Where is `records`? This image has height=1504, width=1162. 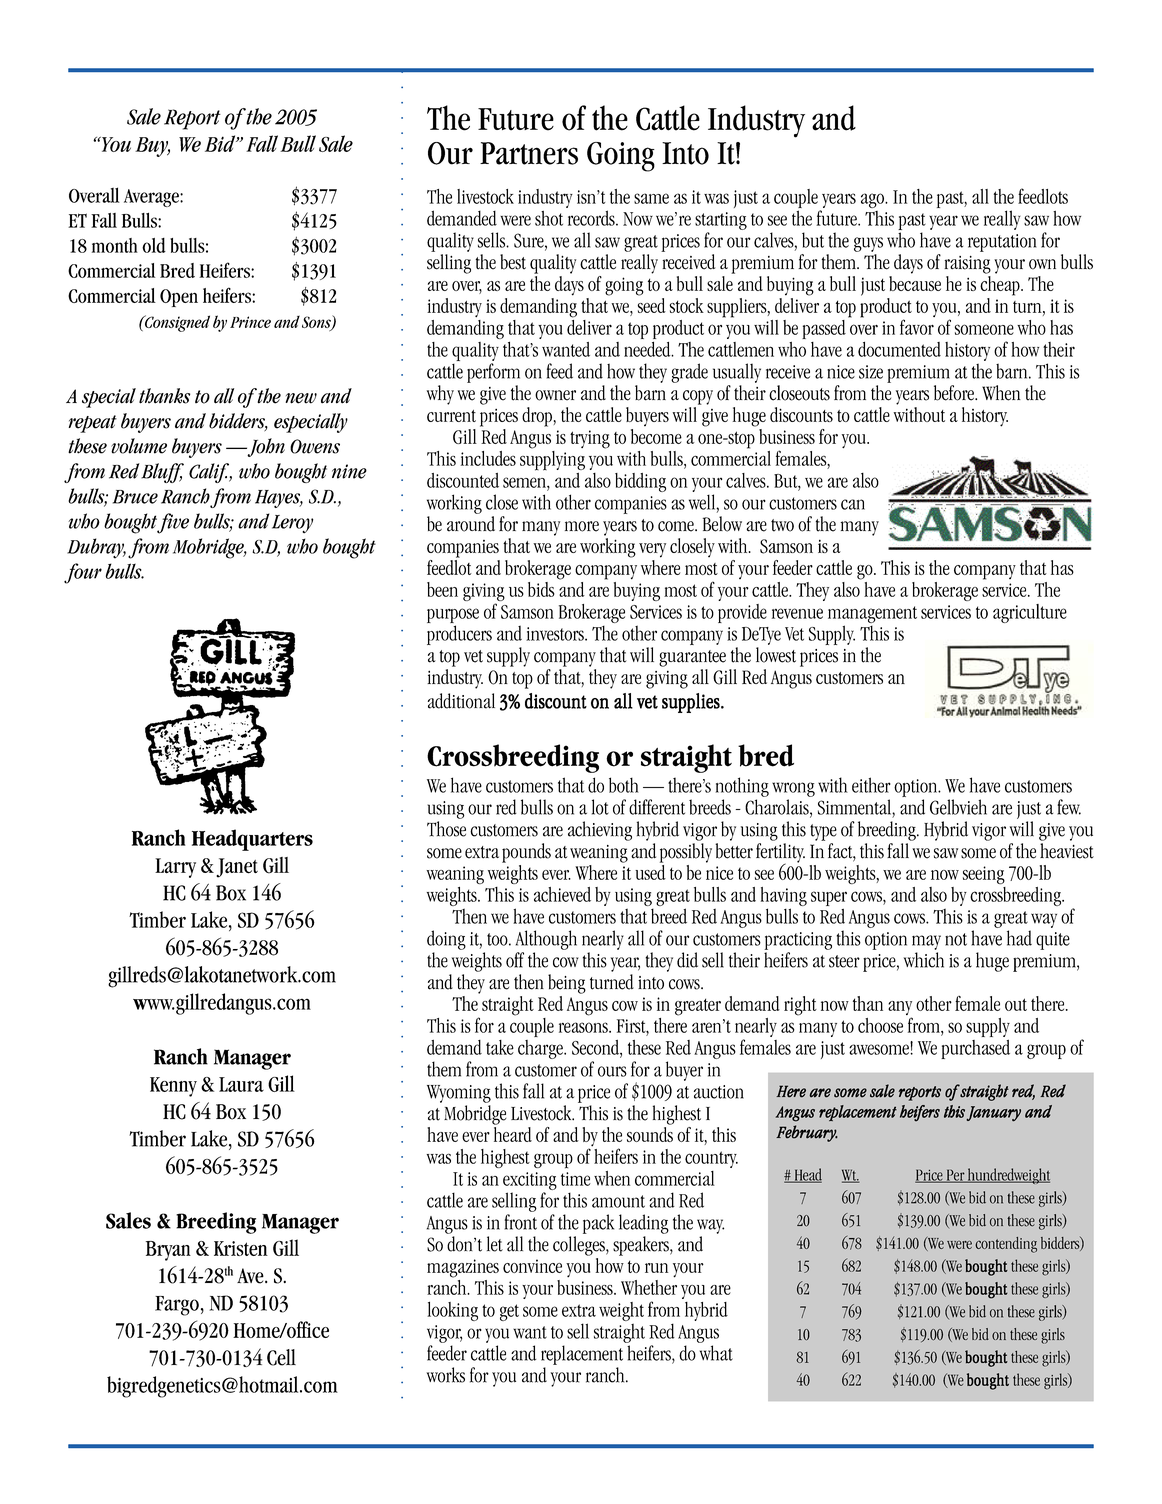 records is located at coordinates (592, 218).
